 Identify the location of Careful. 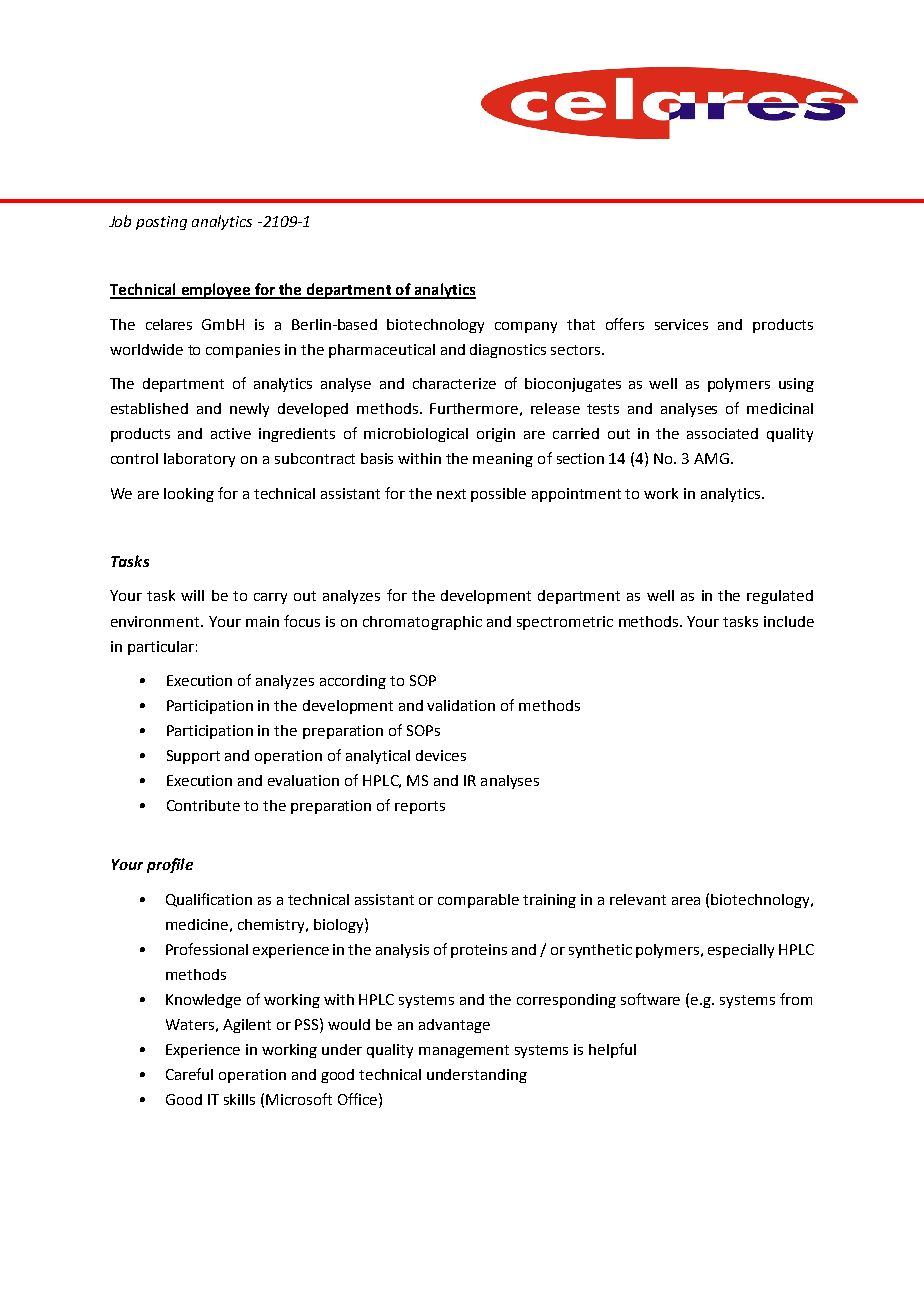
(189, 1074).
